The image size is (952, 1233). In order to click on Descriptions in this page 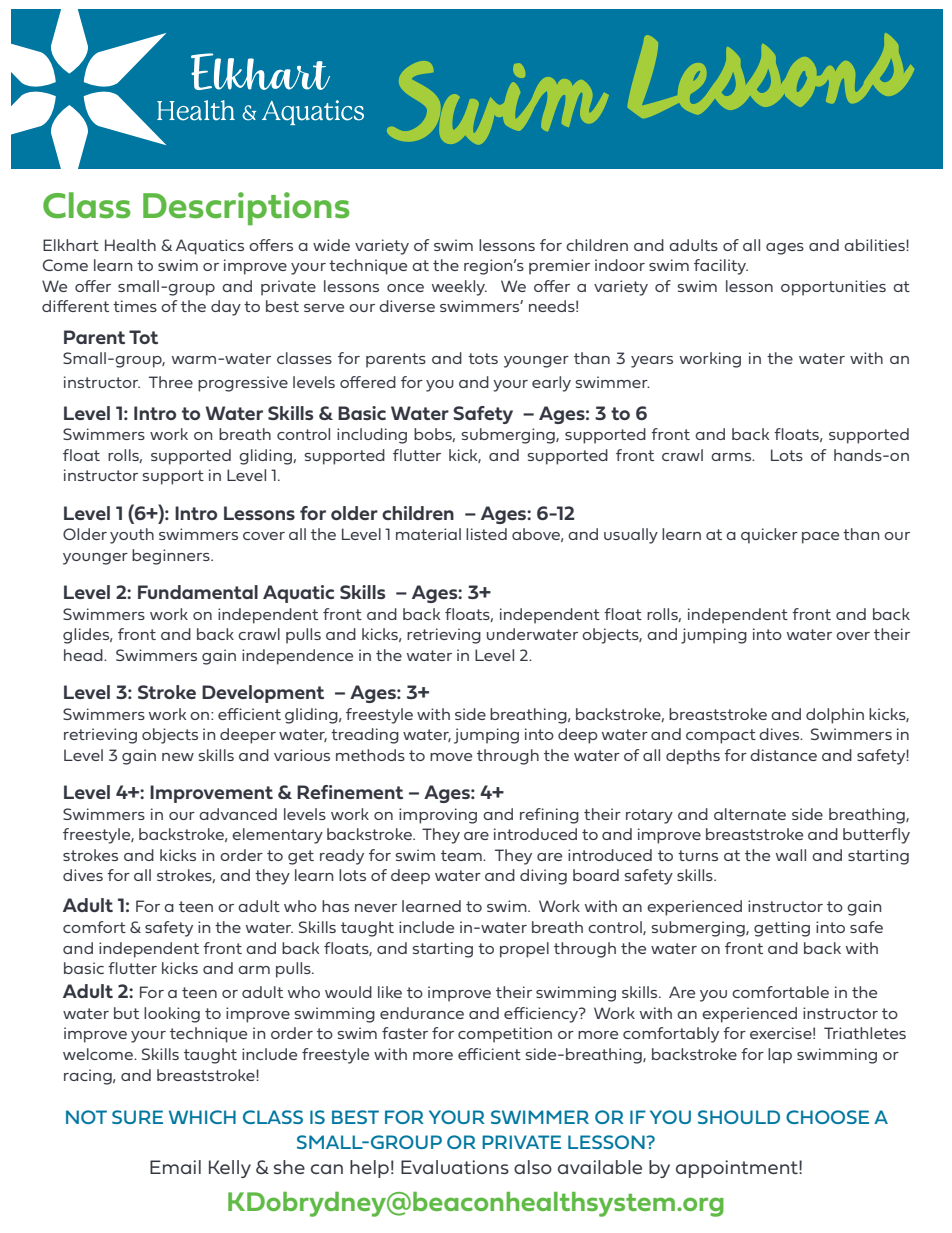, I will do `click(246, 208)`.
